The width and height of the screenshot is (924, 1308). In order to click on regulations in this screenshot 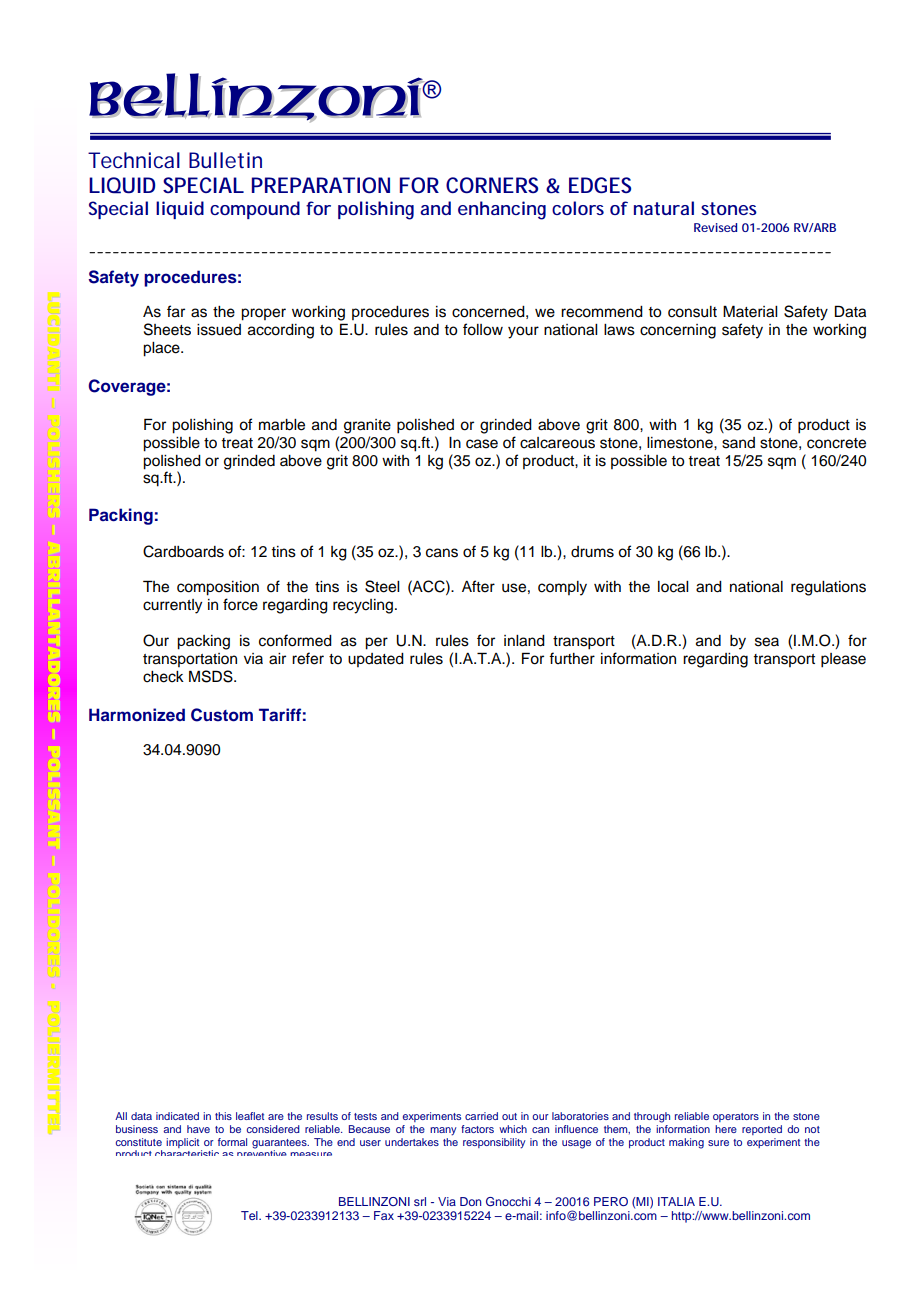, I will do `click(828, 588)`.
